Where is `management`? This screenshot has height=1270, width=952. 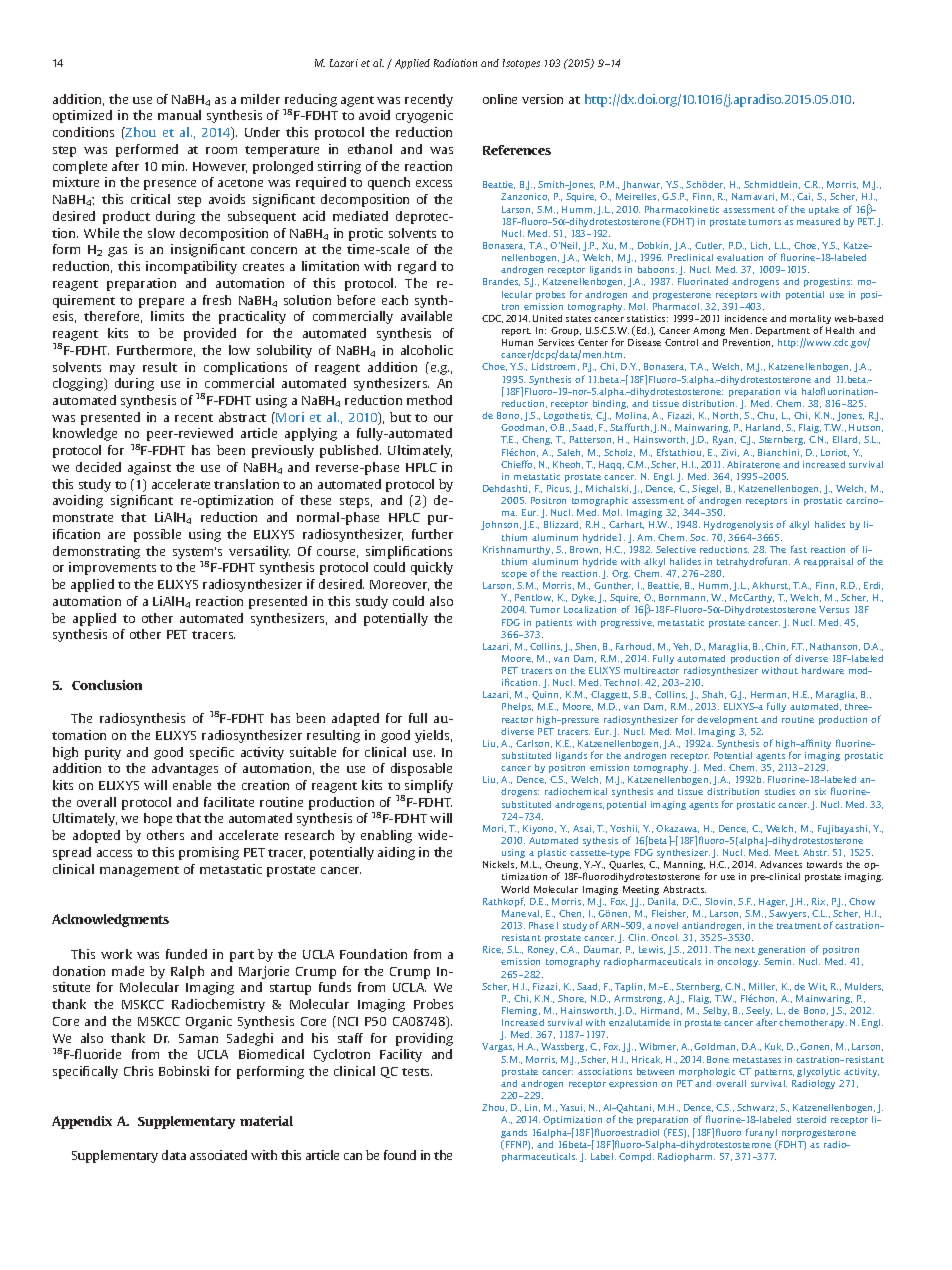
management is located at coordinates (139, 871).
